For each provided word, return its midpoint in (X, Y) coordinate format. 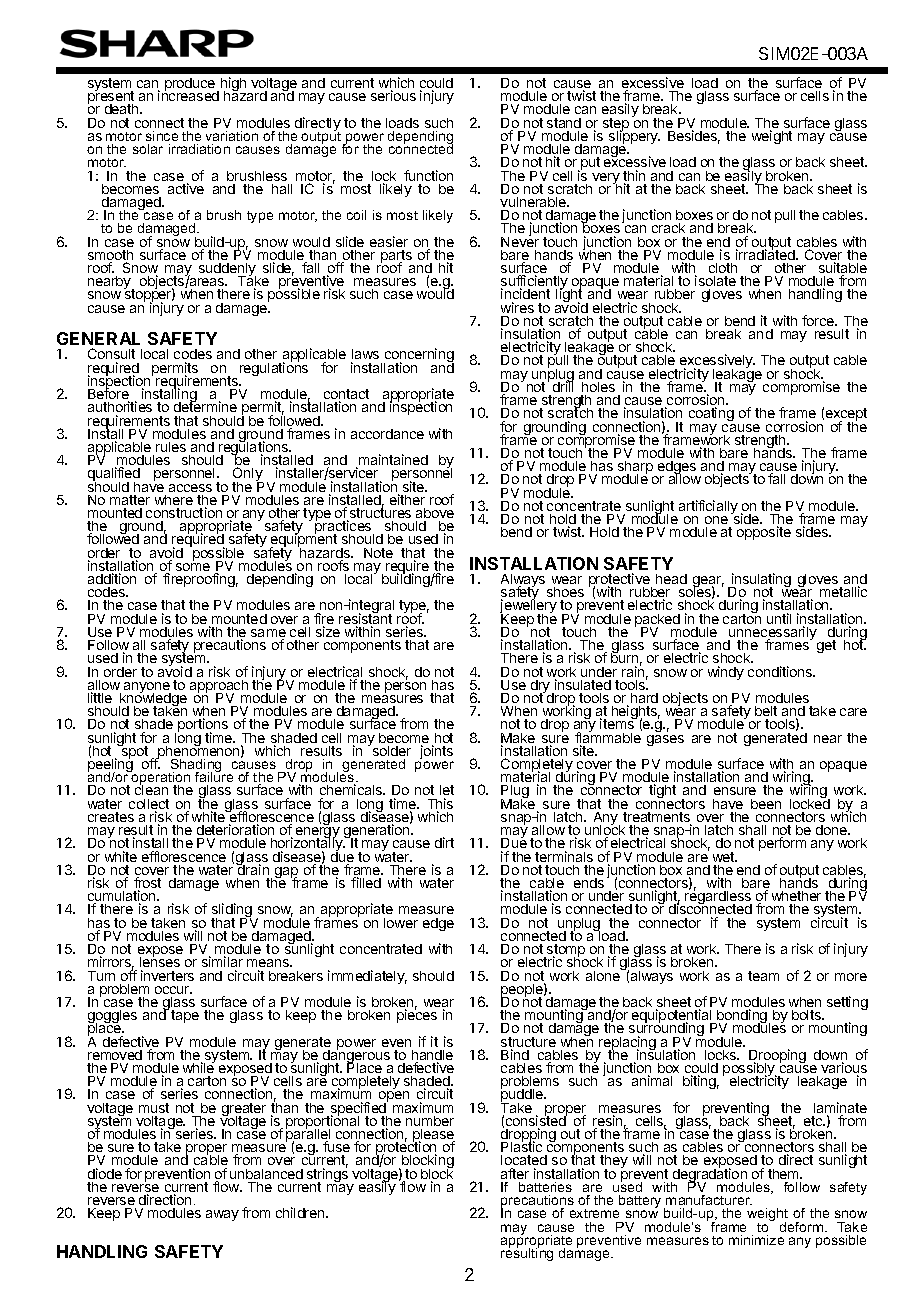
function (428, 175)
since (162, 136)
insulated (583, 684)
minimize (756, 1240)
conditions (781, 671)
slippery (633, 138)
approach (220, 688)
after (515, 1173)
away (222, 1215)
